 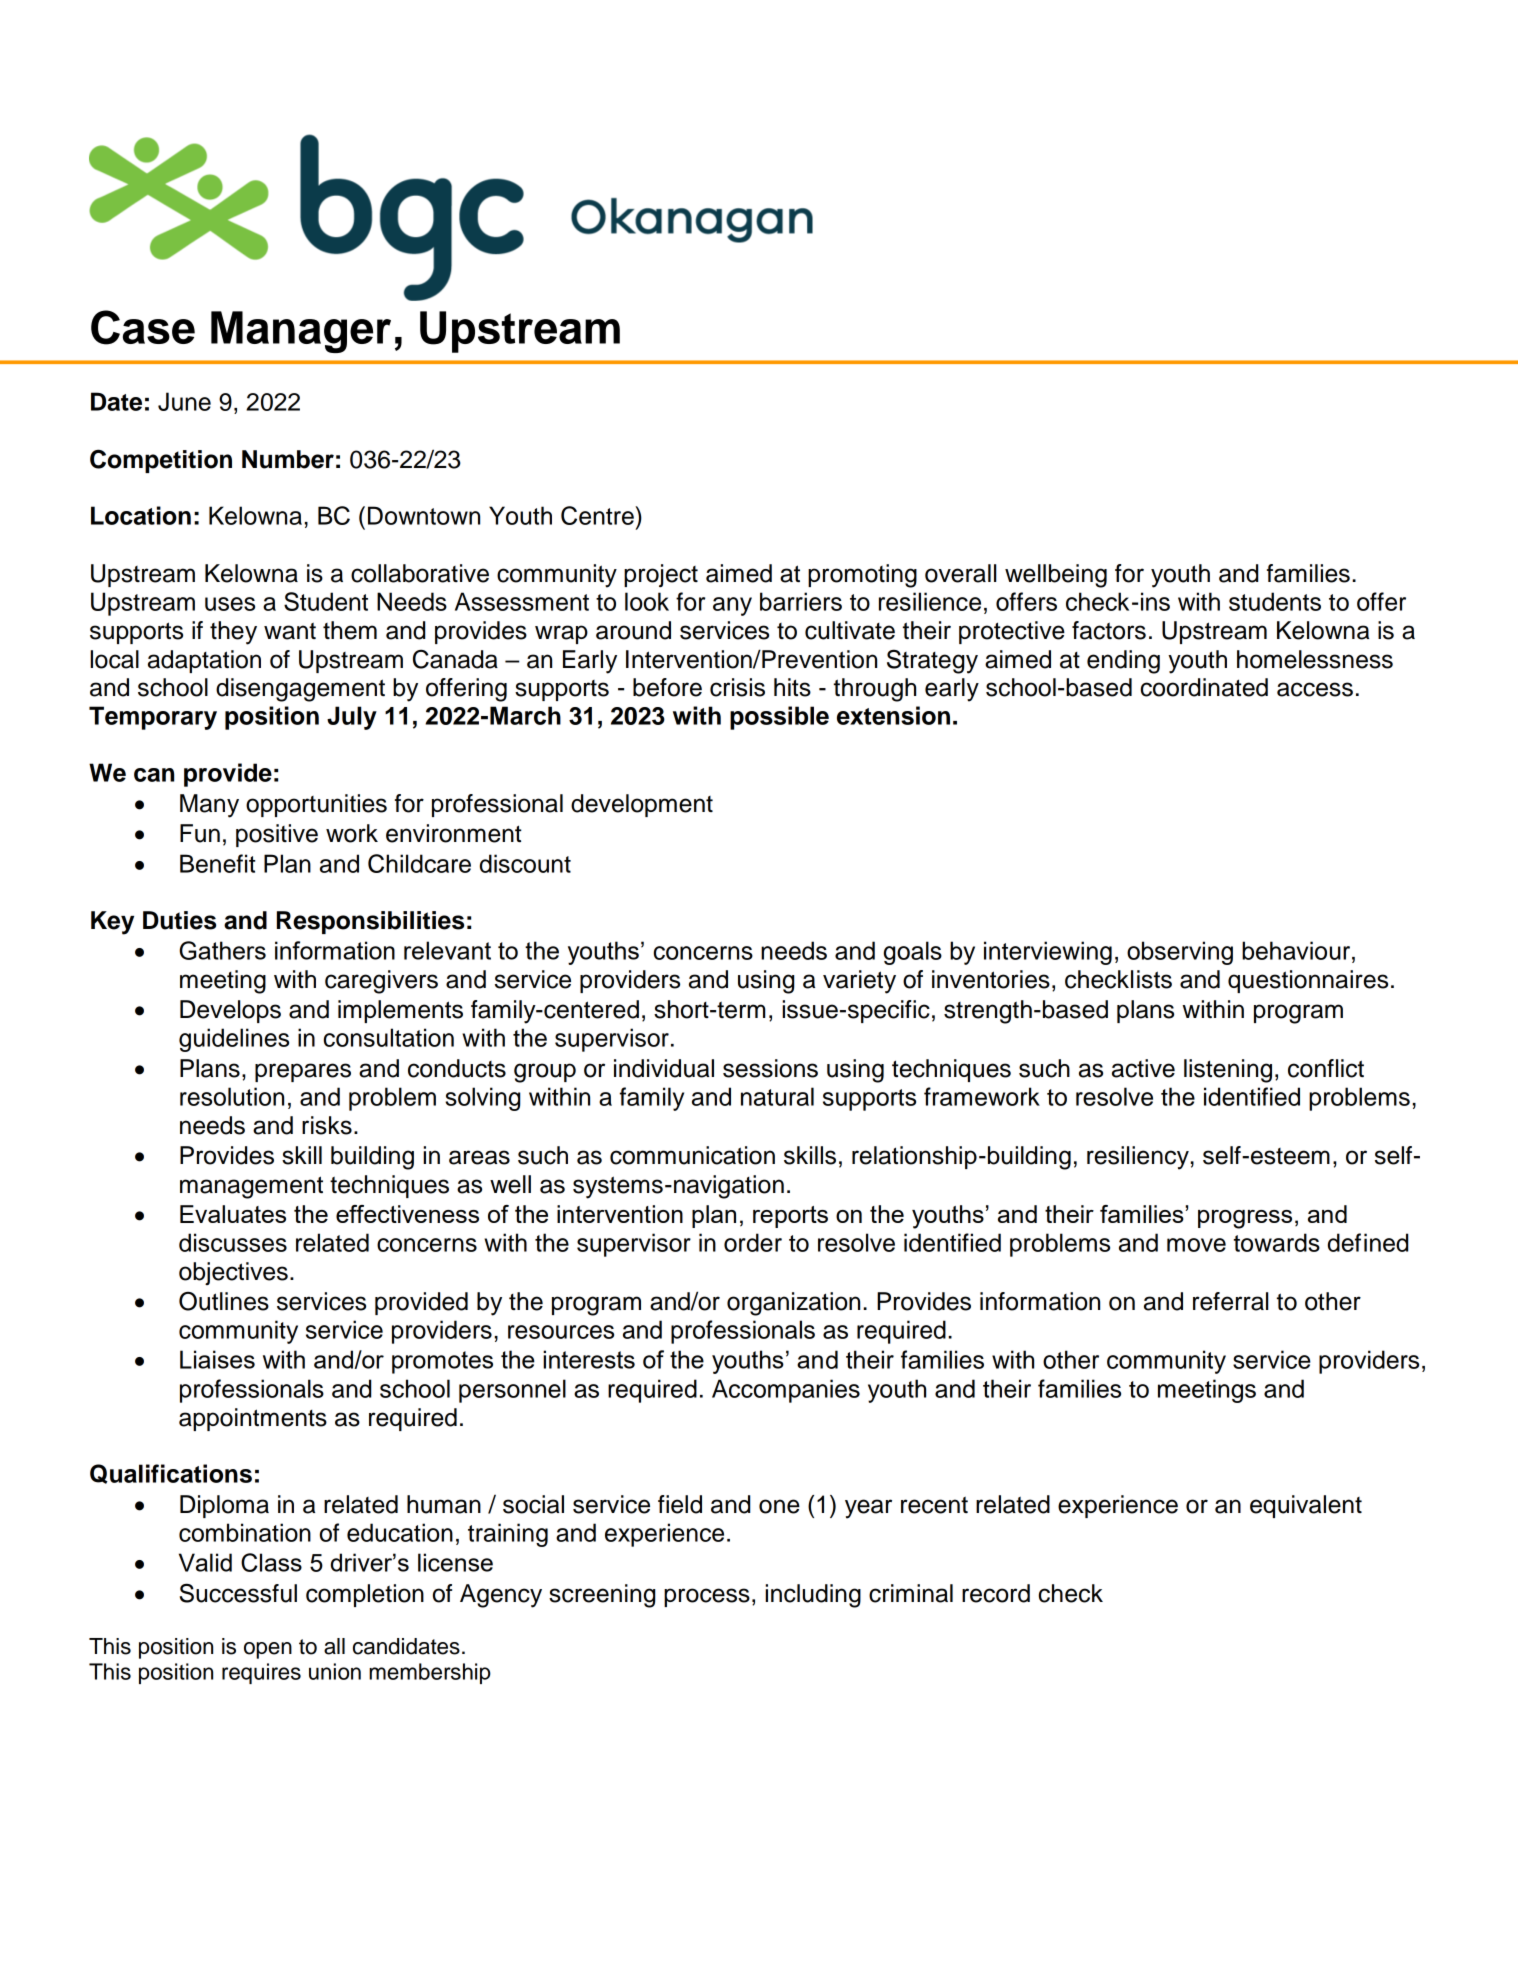 I want to click on overall, so click(x=960, y=573).
